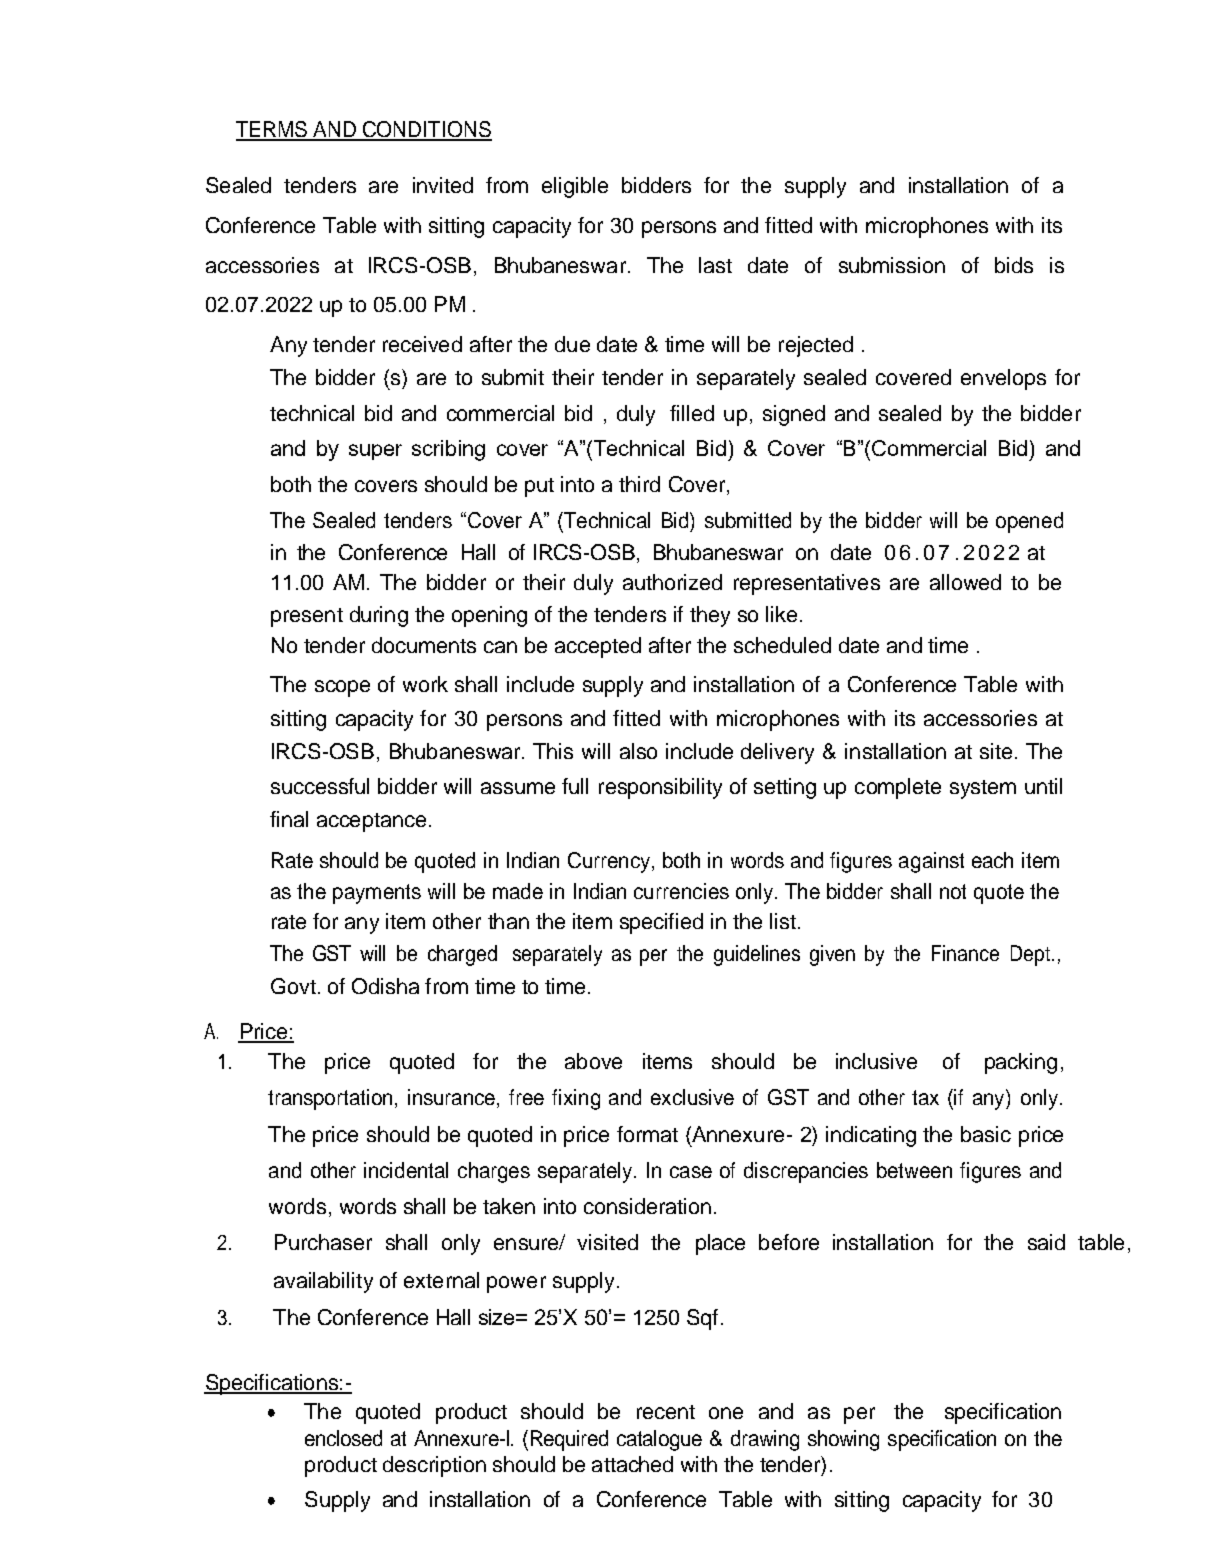 This document has height=1562, width=1207. What do you see at coordinates (426, 130) in the document?
I see `CONDITIONS` at bounding box center [426, 130].
